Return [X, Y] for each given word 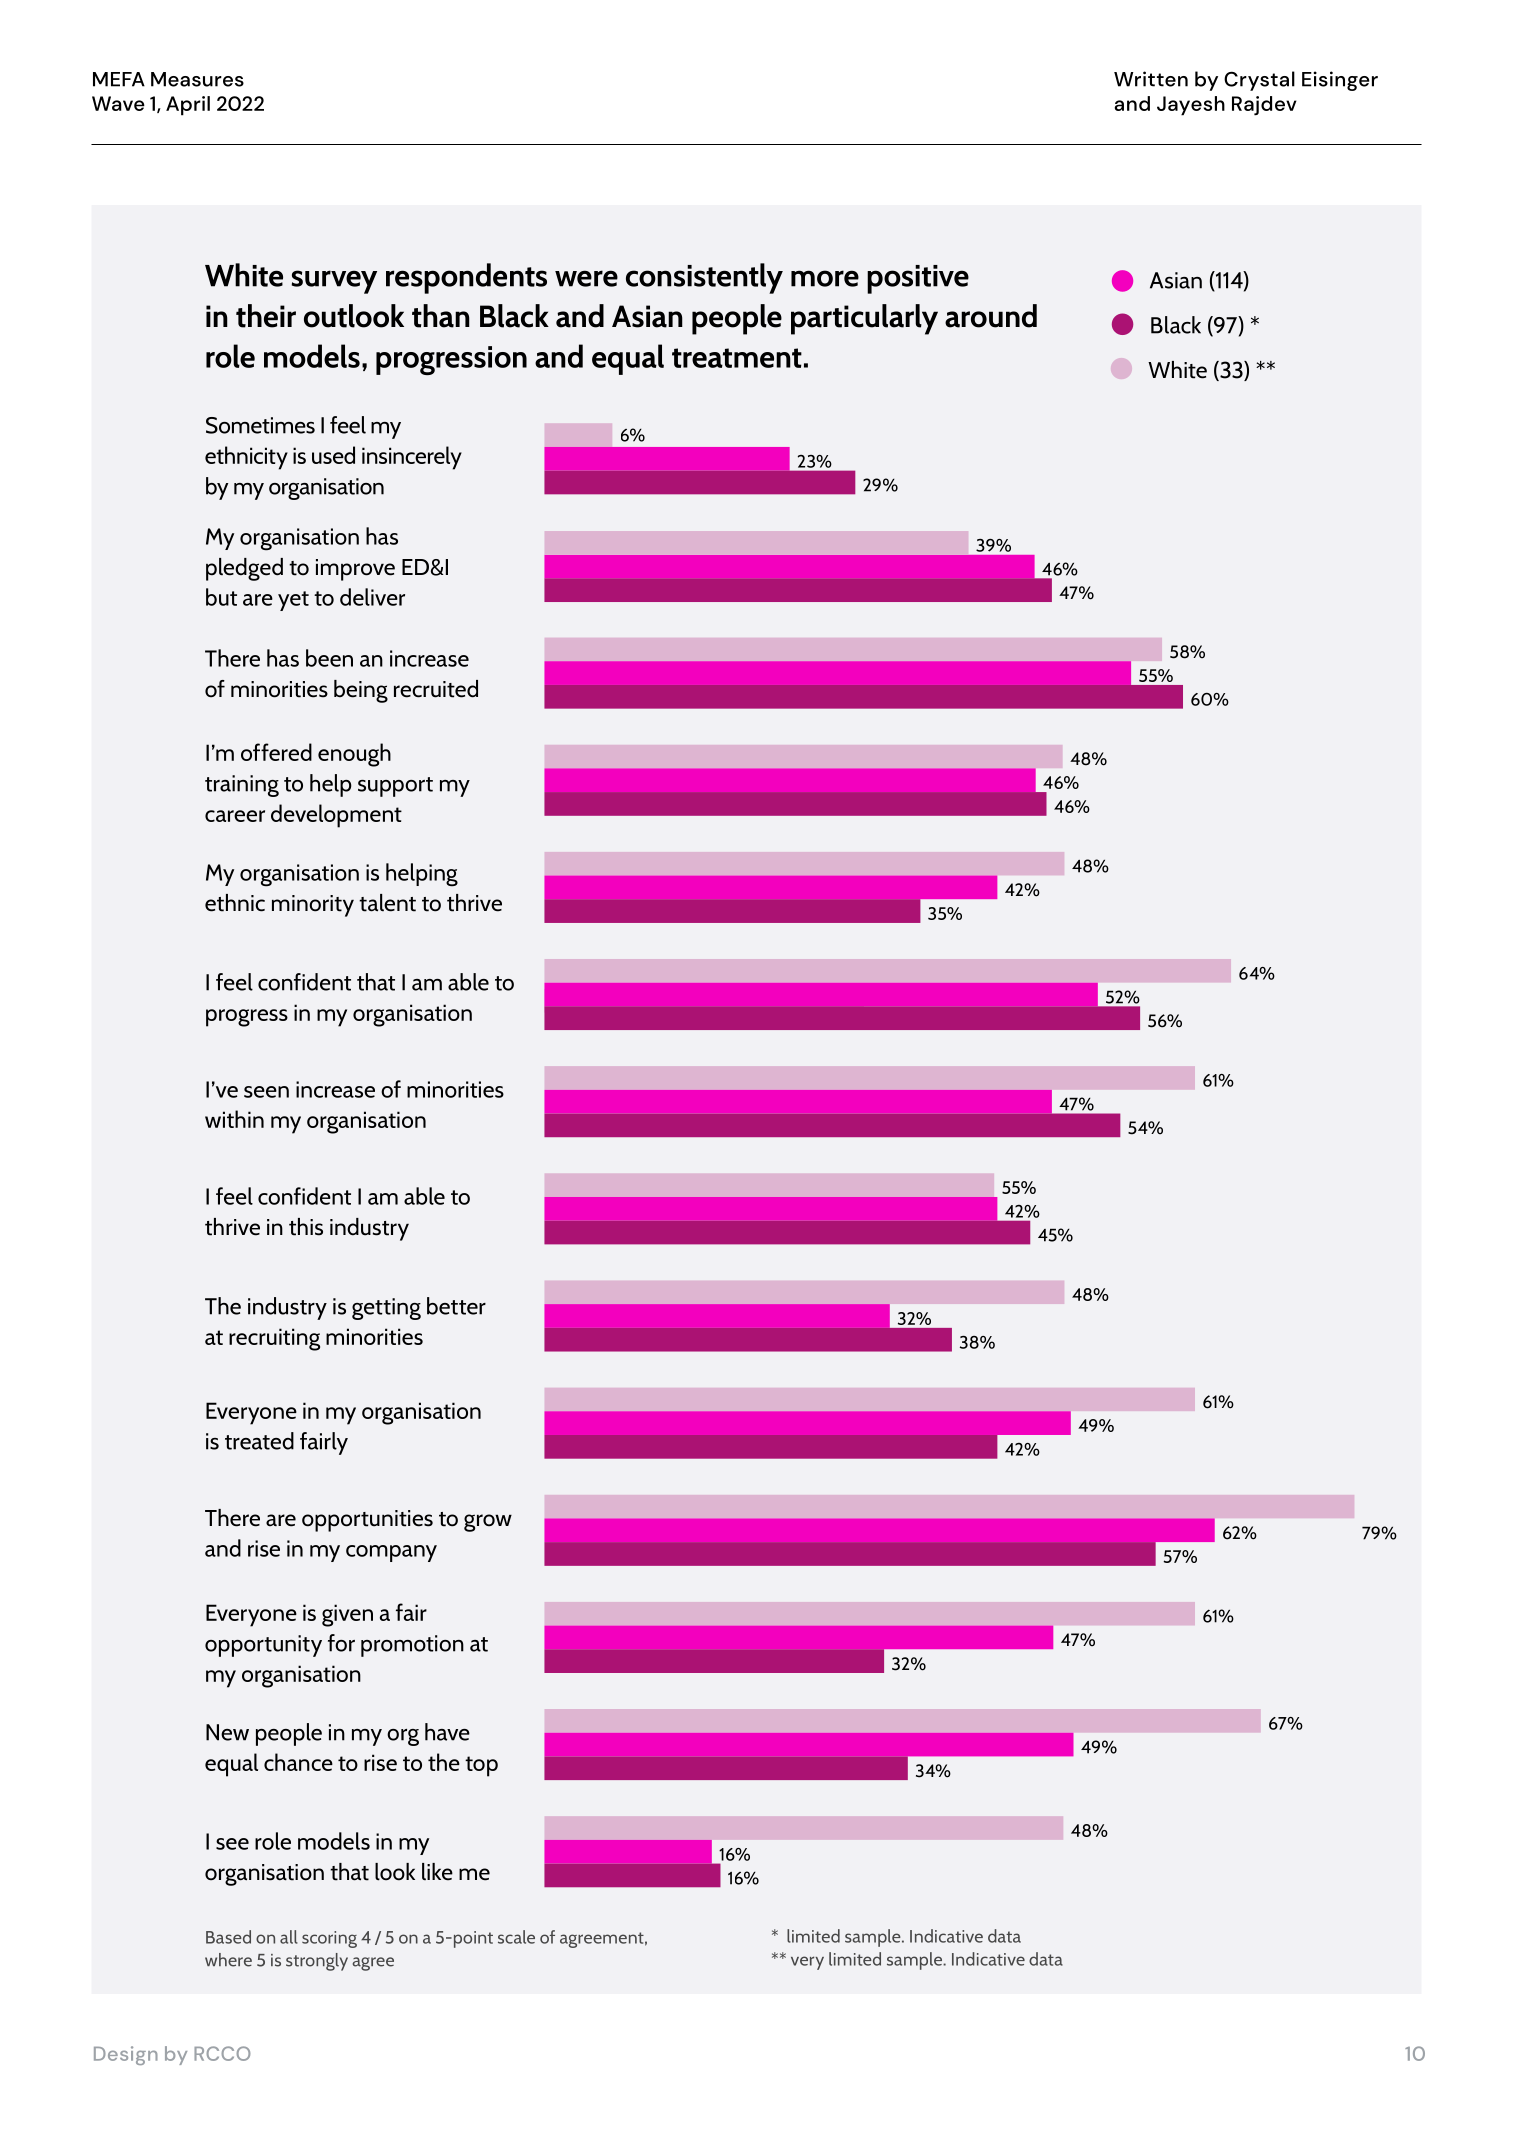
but [221, 597]
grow [488, 1523]
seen [266, 1092]
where [228, 1960]
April [188, 106]
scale [516, 1937]
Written [1151, 79]
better [456, 1306]
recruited [436, 689]
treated [259, 1441]
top [481, 1766]
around [991, 316]
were [586, 278]
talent [387, 903]
